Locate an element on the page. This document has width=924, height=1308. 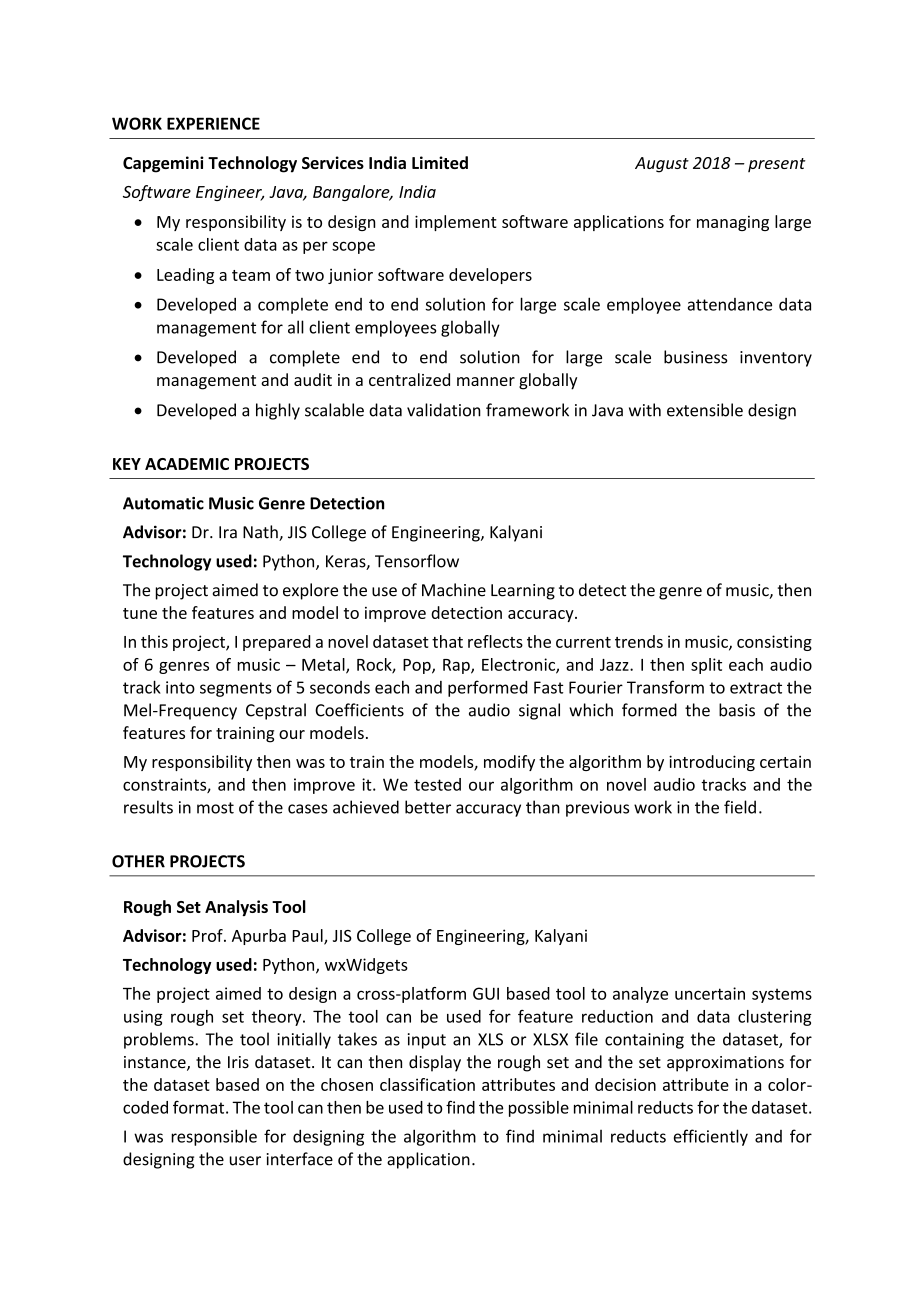
field is located at coordinates (740, 807).
